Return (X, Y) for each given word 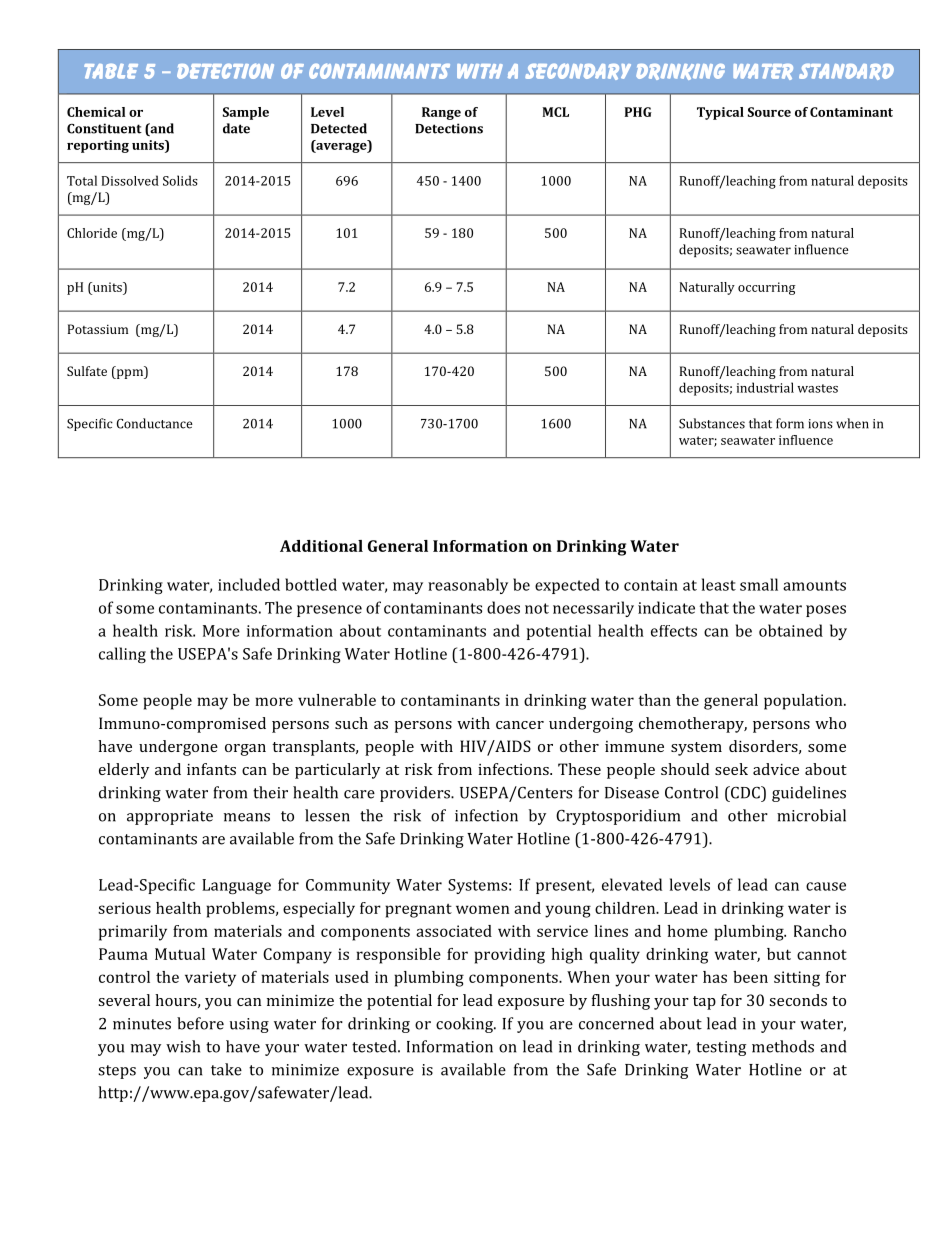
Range (441, 113)
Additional (321, 546)
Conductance (155, 423)
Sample (246, 113)
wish (183, 1046)
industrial (765, 387)
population (804, 702)
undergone (178, 748)
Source (769, 112)
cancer (520, 725)
